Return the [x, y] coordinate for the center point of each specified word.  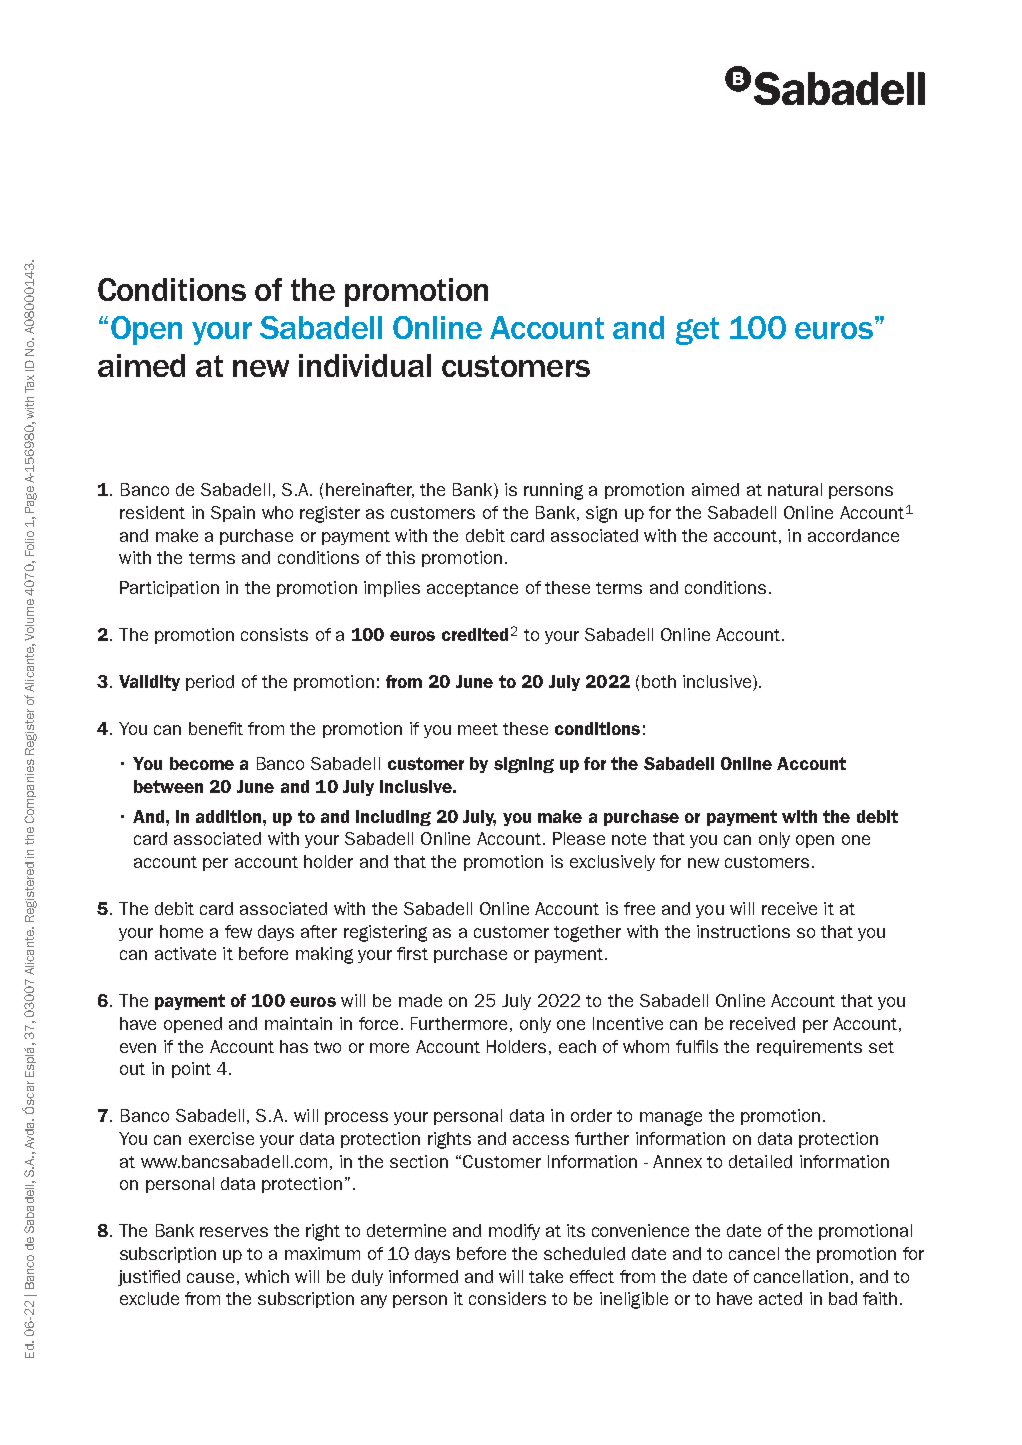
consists [274, 634]
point [191, 1070]
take [546, 1276]
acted [780, 1298]
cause [210, 1278]
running [553, 491]
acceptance [472, 589]
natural [795, 489]
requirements [809, 1048]
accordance [853, 535]
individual [365, 365]
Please [579, 838]
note [629, 839]
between [168, 786]
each [577, 1046]
